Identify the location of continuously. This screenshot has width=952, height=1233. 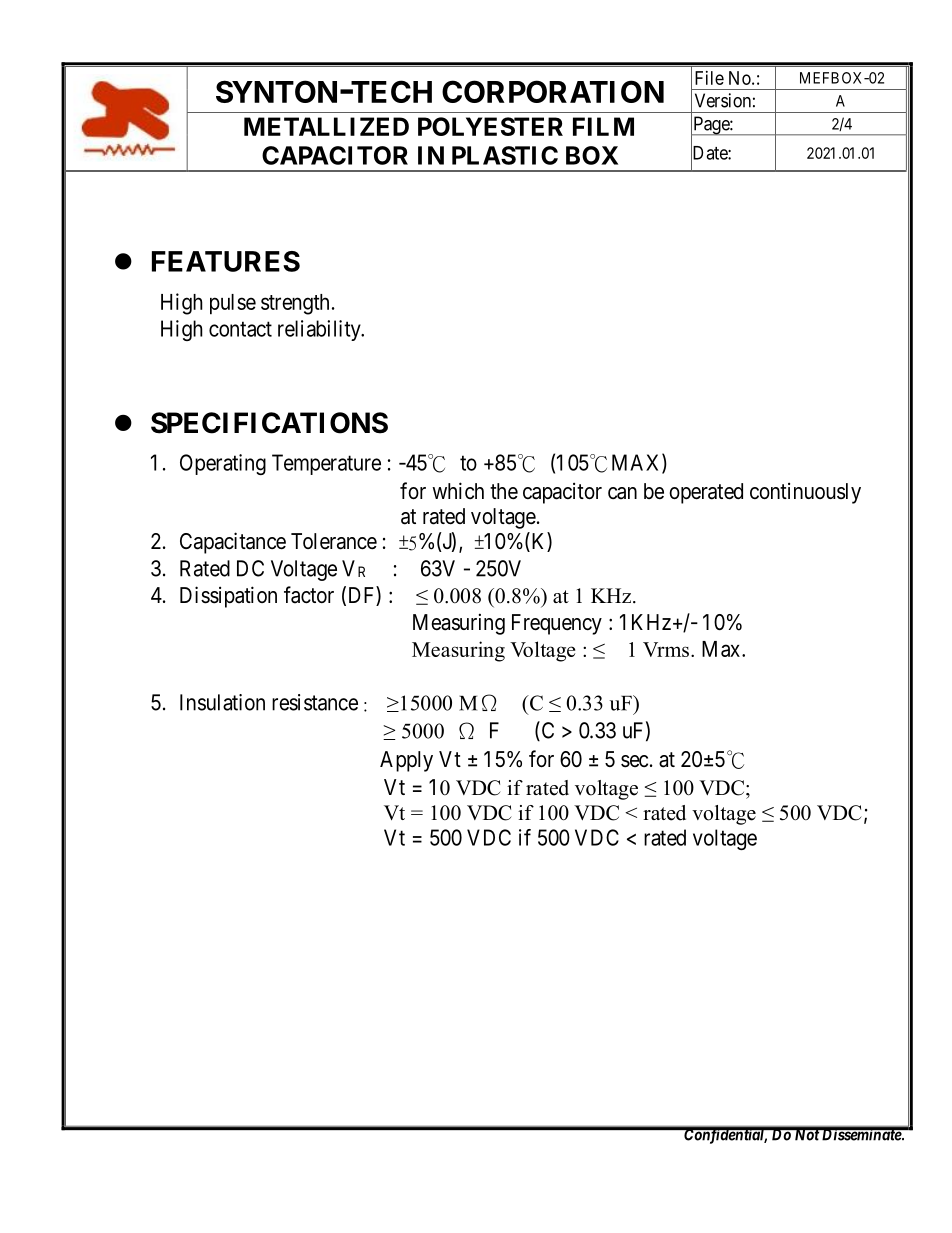
(805, 493).
